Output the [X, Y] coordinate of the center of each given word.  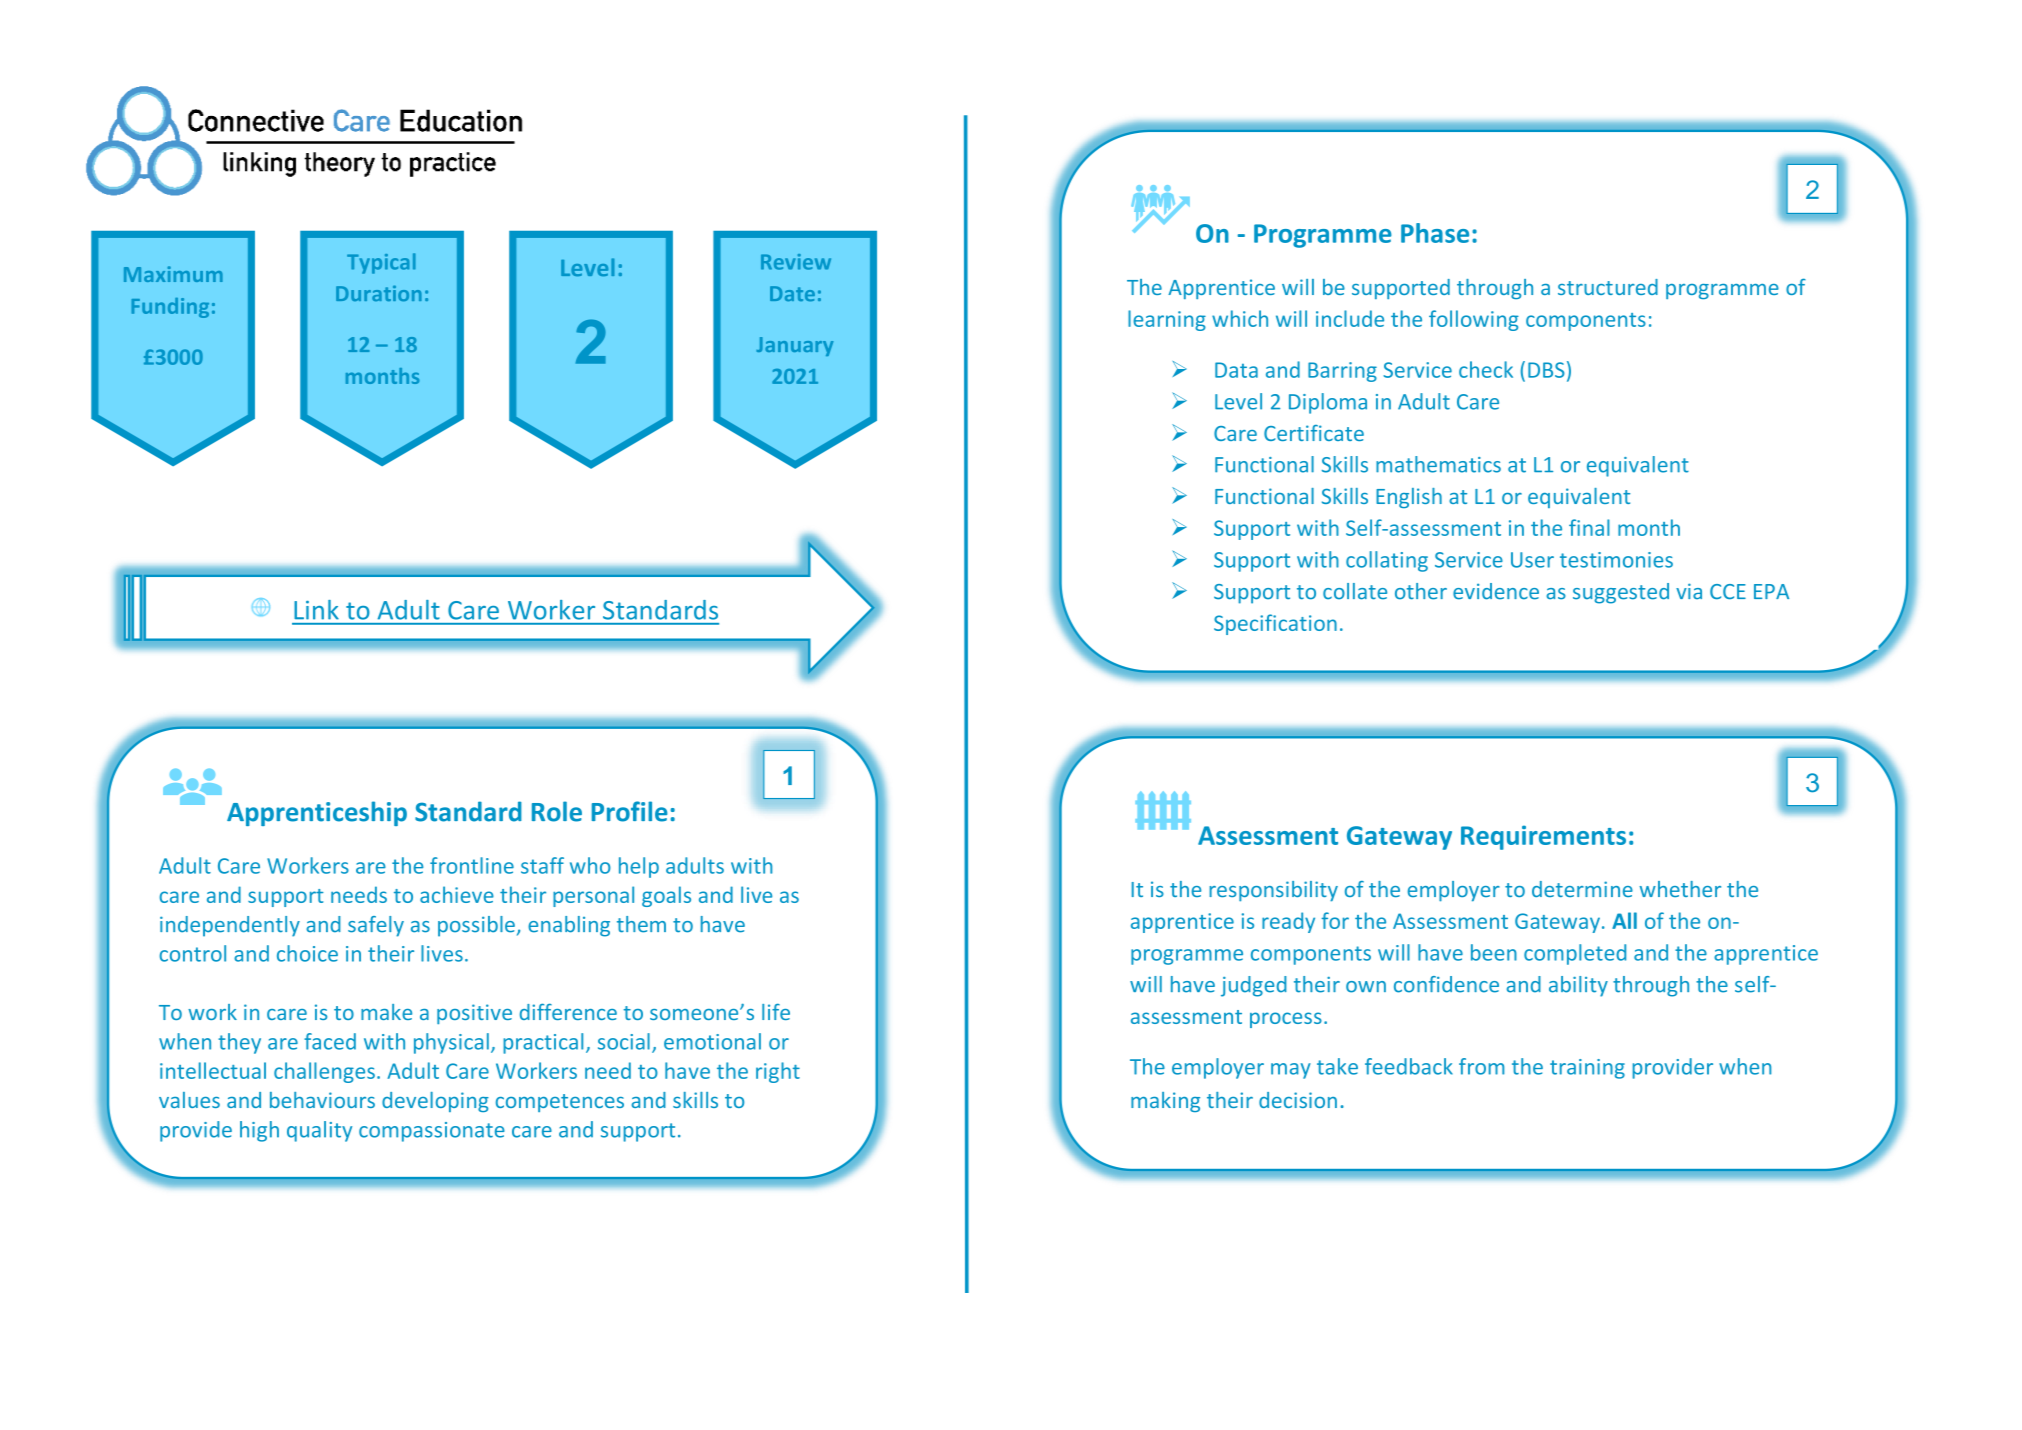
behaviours [322, 1100]
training [1587, 1069]
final [1589, 527]
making [1165, 1102]
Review [796, 262]
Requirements [1543, 837]
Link [317, 609]
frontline [472, 865]
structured [1608, 287]
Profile [630, 811]
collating [1387, 561]
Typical [381, 263]
